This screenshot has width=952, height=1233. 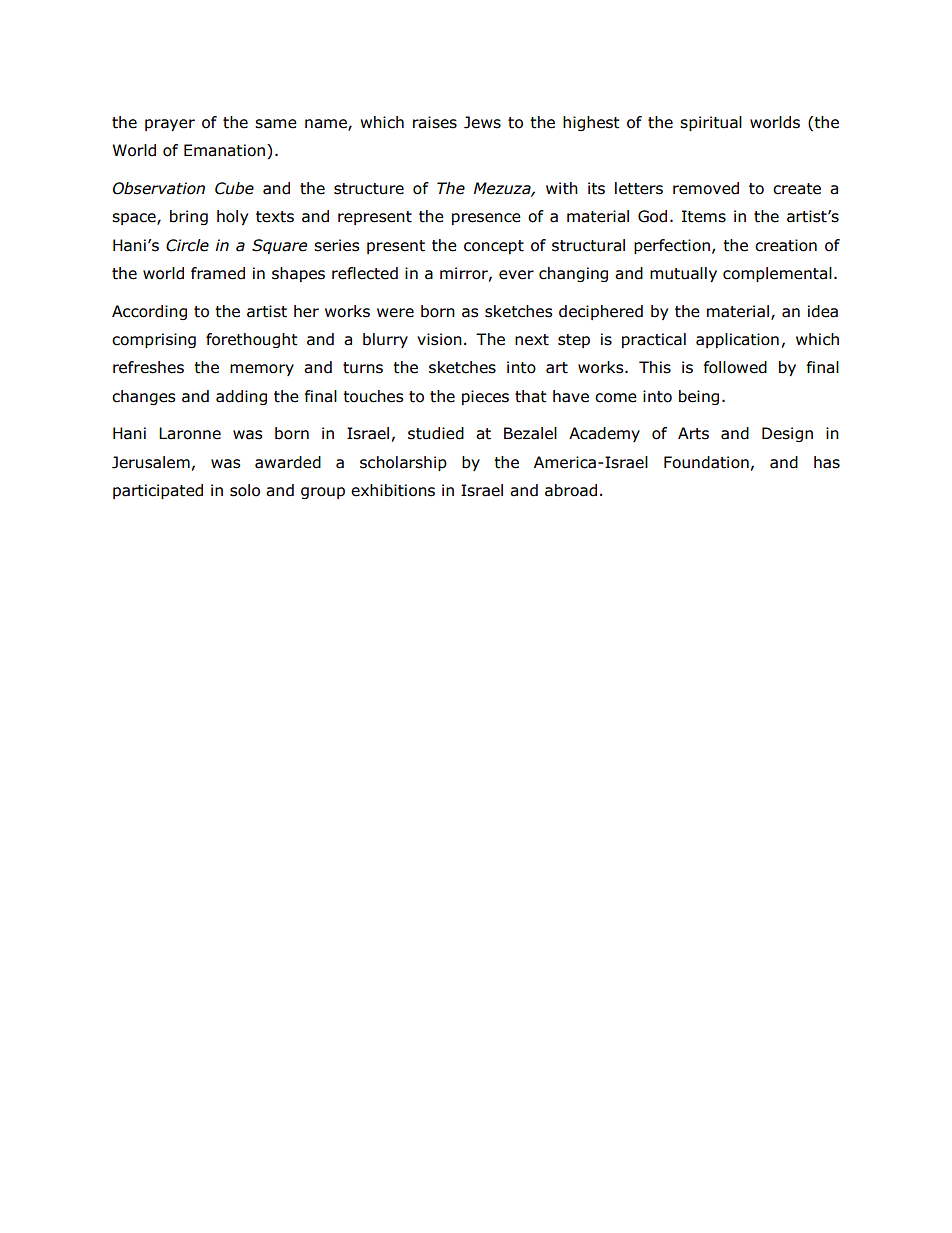 What do you see at coordinates (393, 490) in the screenshot?
I see `exhibitions` at bounding box center [393, 490].
